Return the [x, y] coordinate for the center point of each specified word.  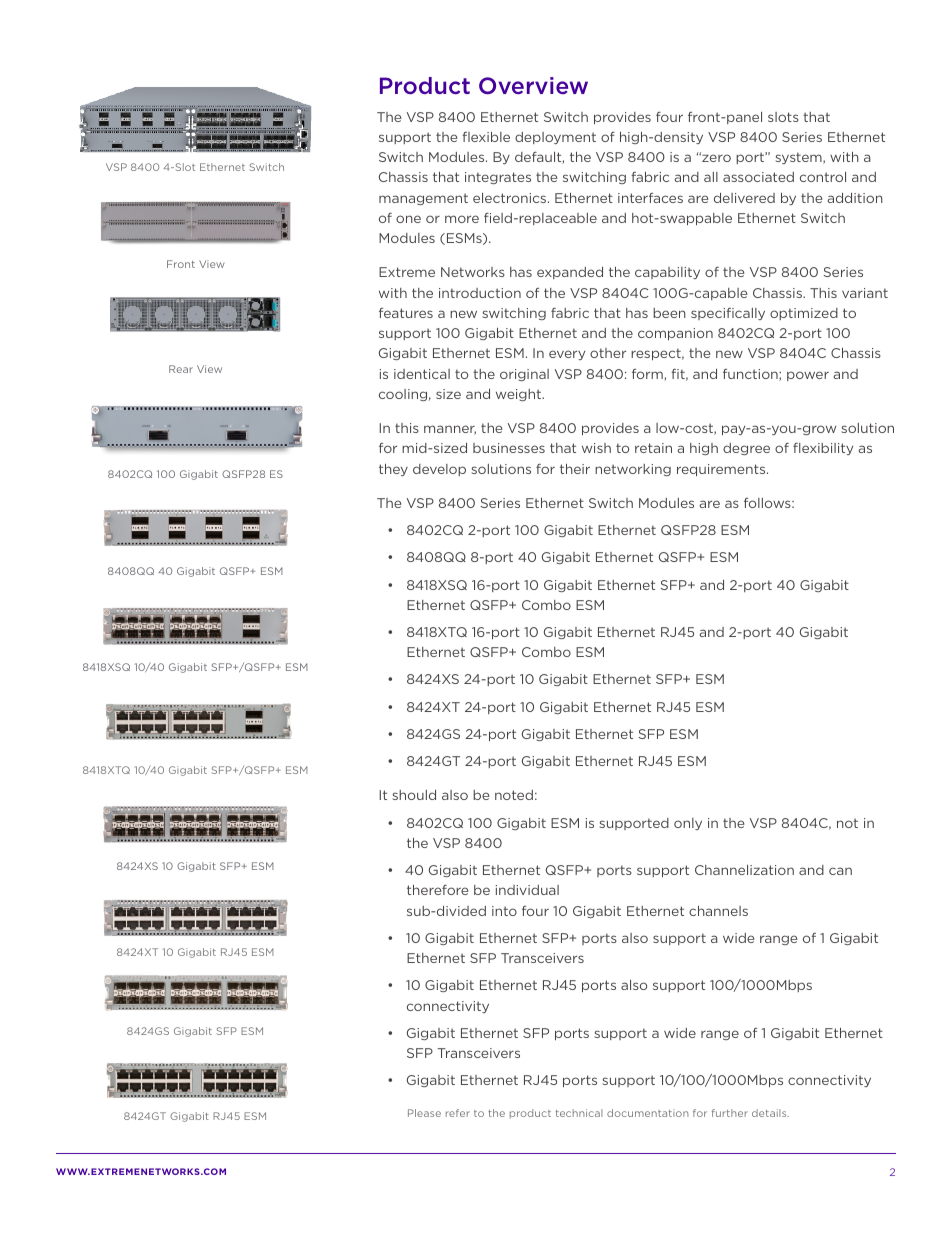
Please [424, 1113]
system [800, 158]
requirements [722, 470]
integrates [498, 178]
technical [579, 1113]
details [770, 1113]
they [393, 470]
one [408, 219]
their [575, 469]
